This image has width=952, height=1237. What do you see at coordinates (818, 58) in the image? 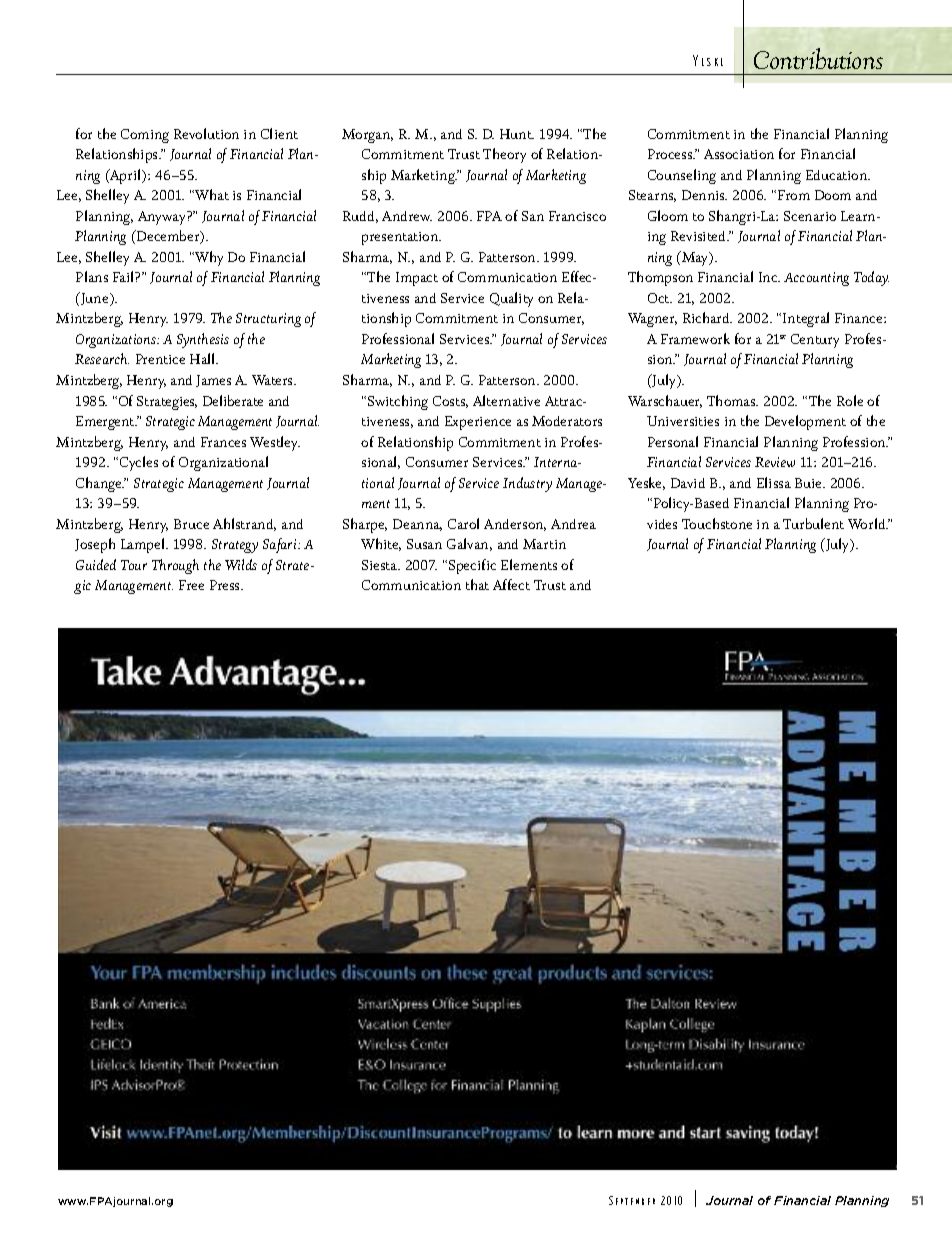
I see `Contributions` at bounding box center [818, 58].
